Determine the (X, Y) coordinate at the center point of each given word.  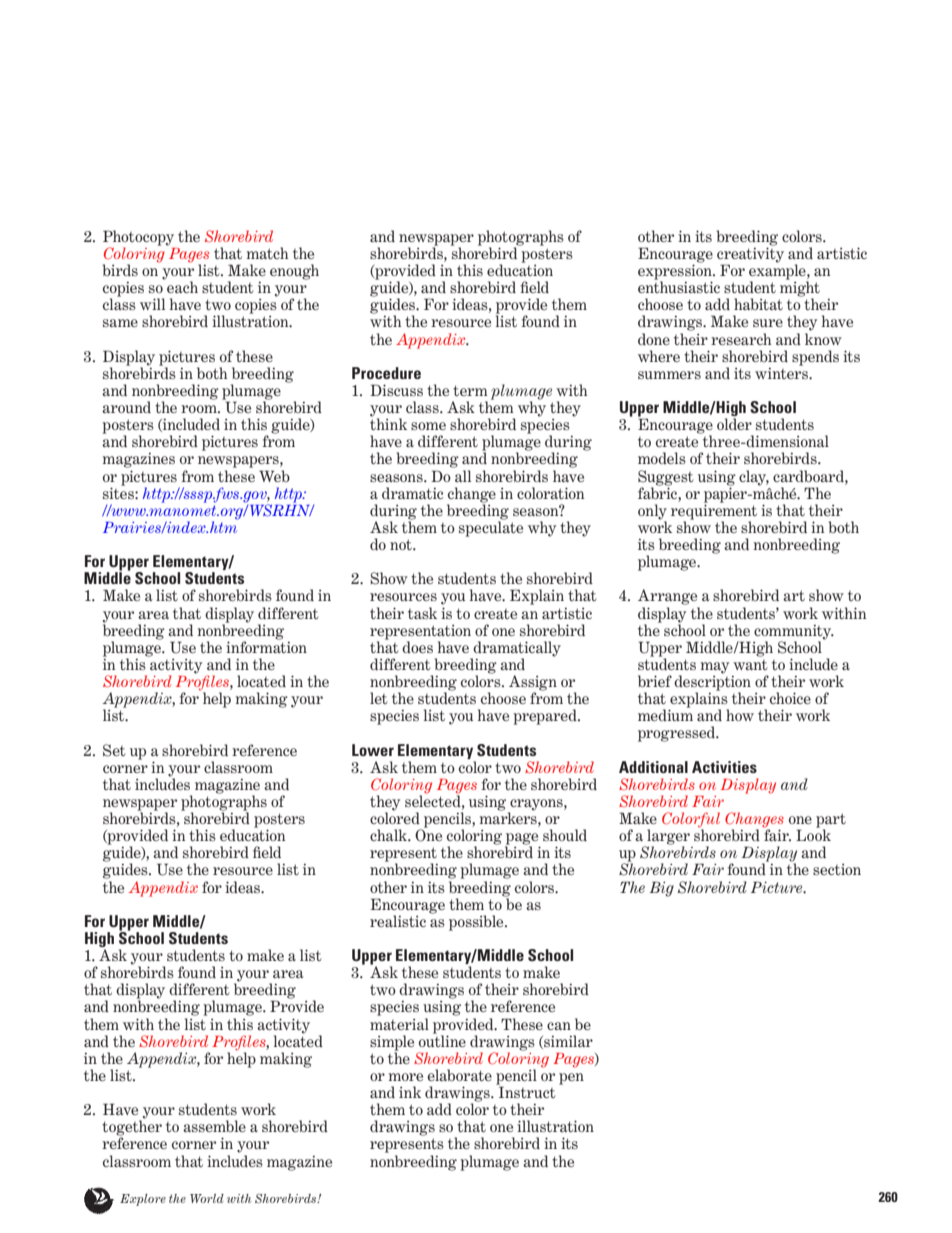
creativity (750, 255)
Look (813, 834)
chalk (390, 835)
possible (477, 923)
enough (294, 272)
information (266, 646)
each (182, 287)
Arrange (667, 597)
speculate (491, 528)
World (207, 1198)
